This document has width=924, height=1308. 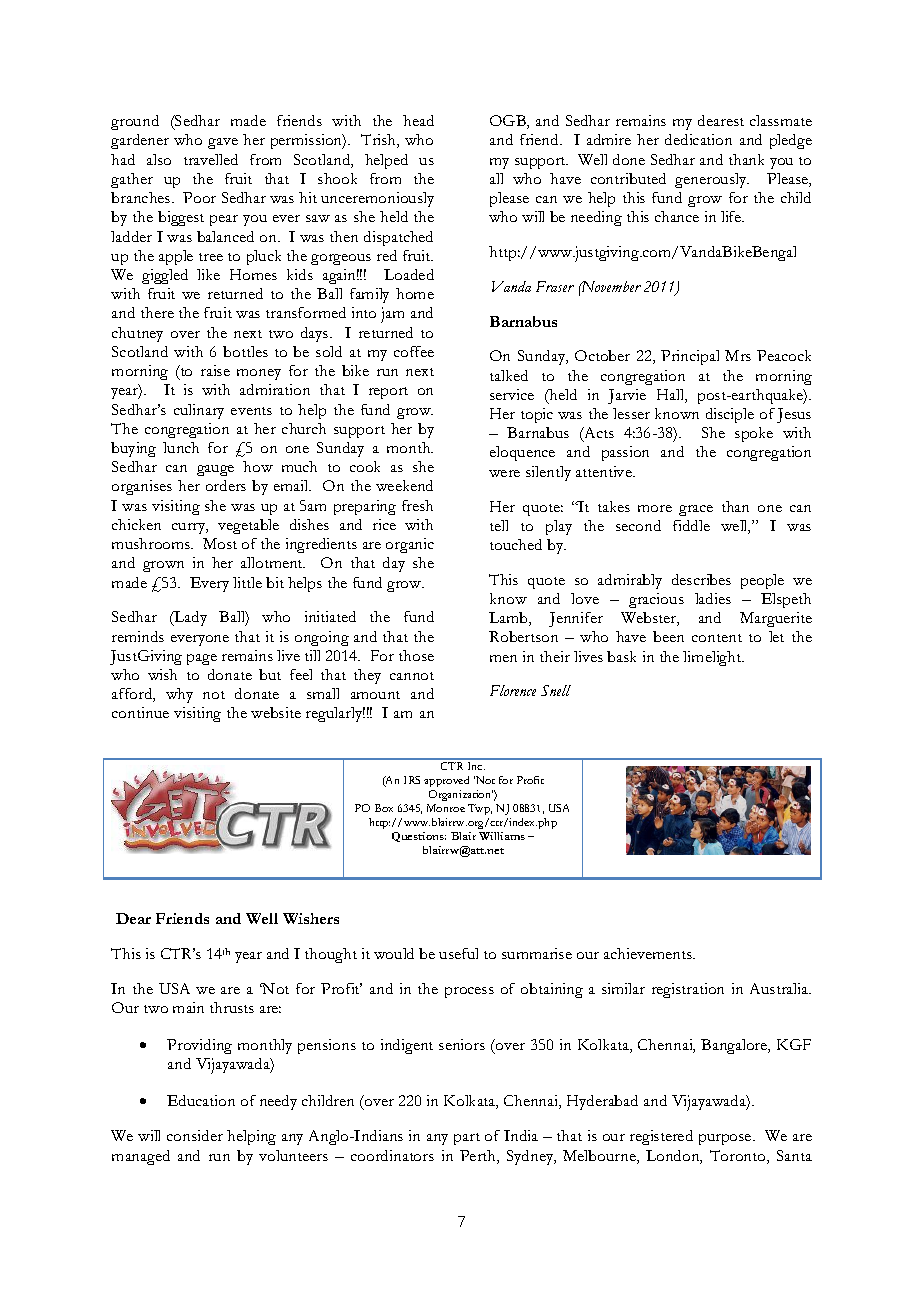 I want to click on part, so click(x=467, y=1139).
